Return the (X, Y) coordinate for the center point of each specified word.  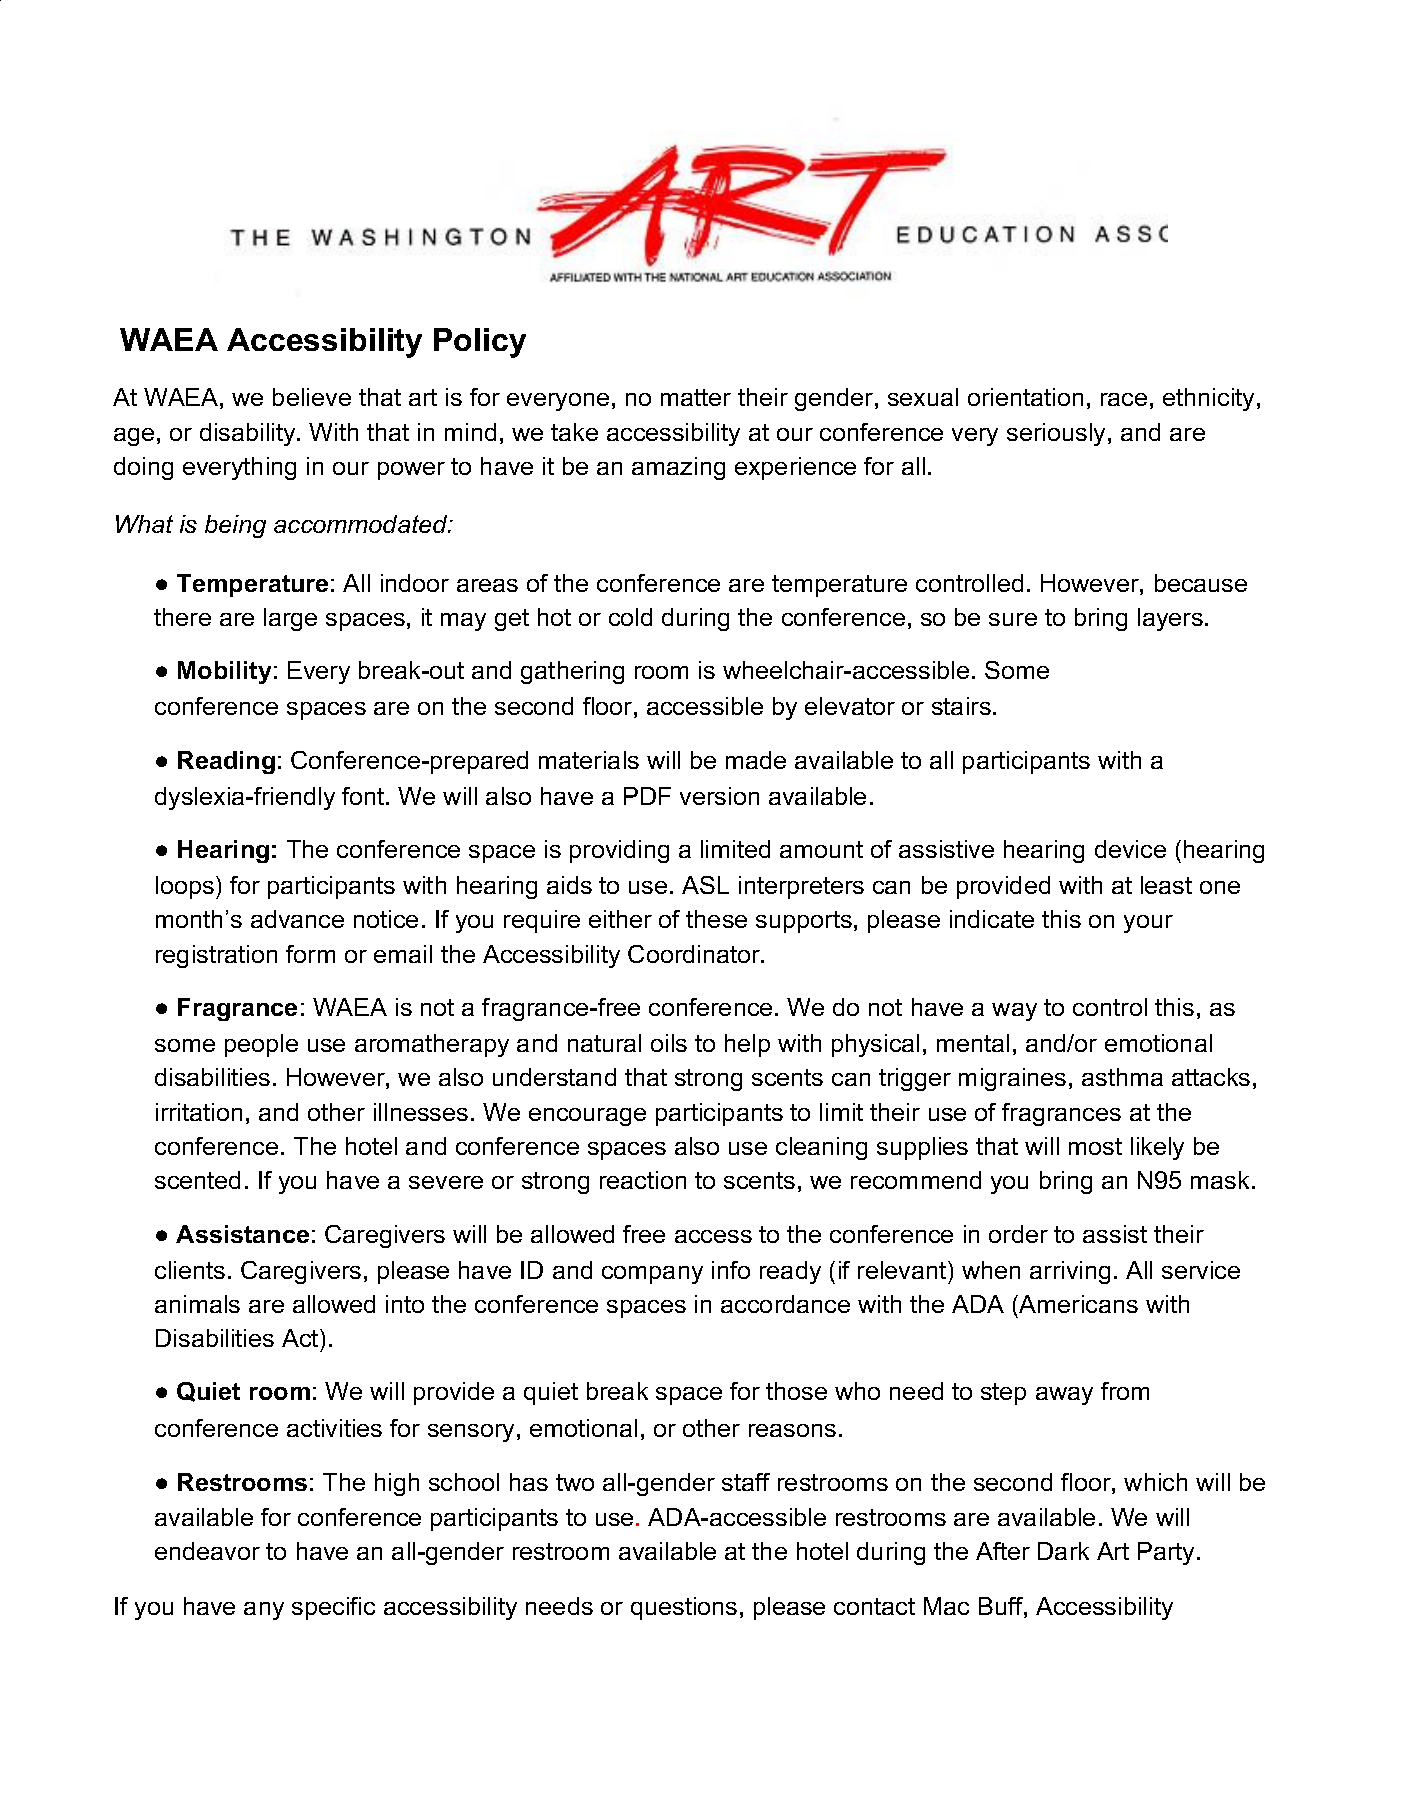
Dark (1063, 1551)
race (1124, 399)
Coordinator (695, 954)
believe (312, 397)
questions (684, 1608)
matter (696, 397)
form (310, 954)
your (1148, 924)
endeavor (207, 1551)
